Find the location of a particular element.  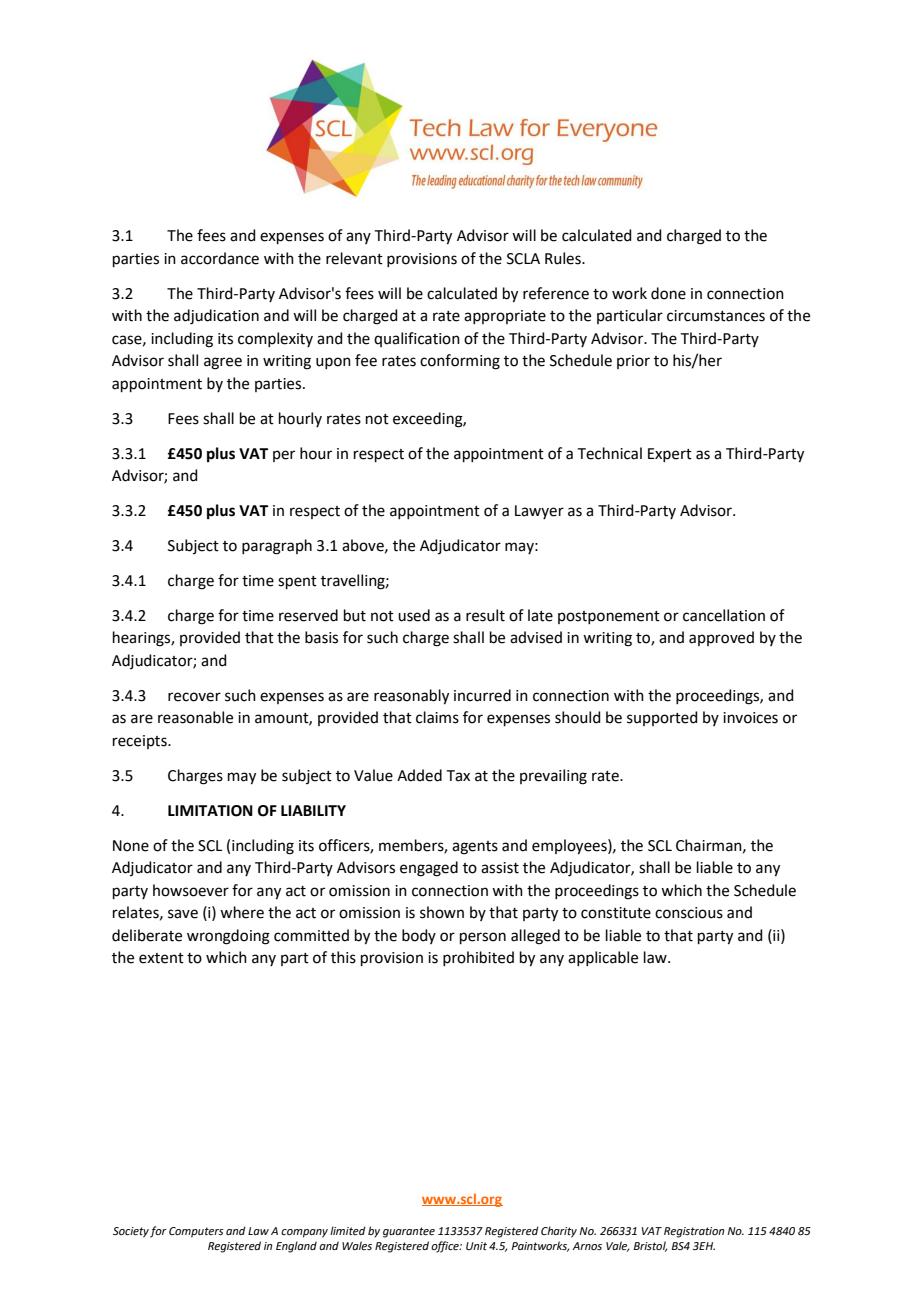

reasonable is located at coordinates (195, 717).
